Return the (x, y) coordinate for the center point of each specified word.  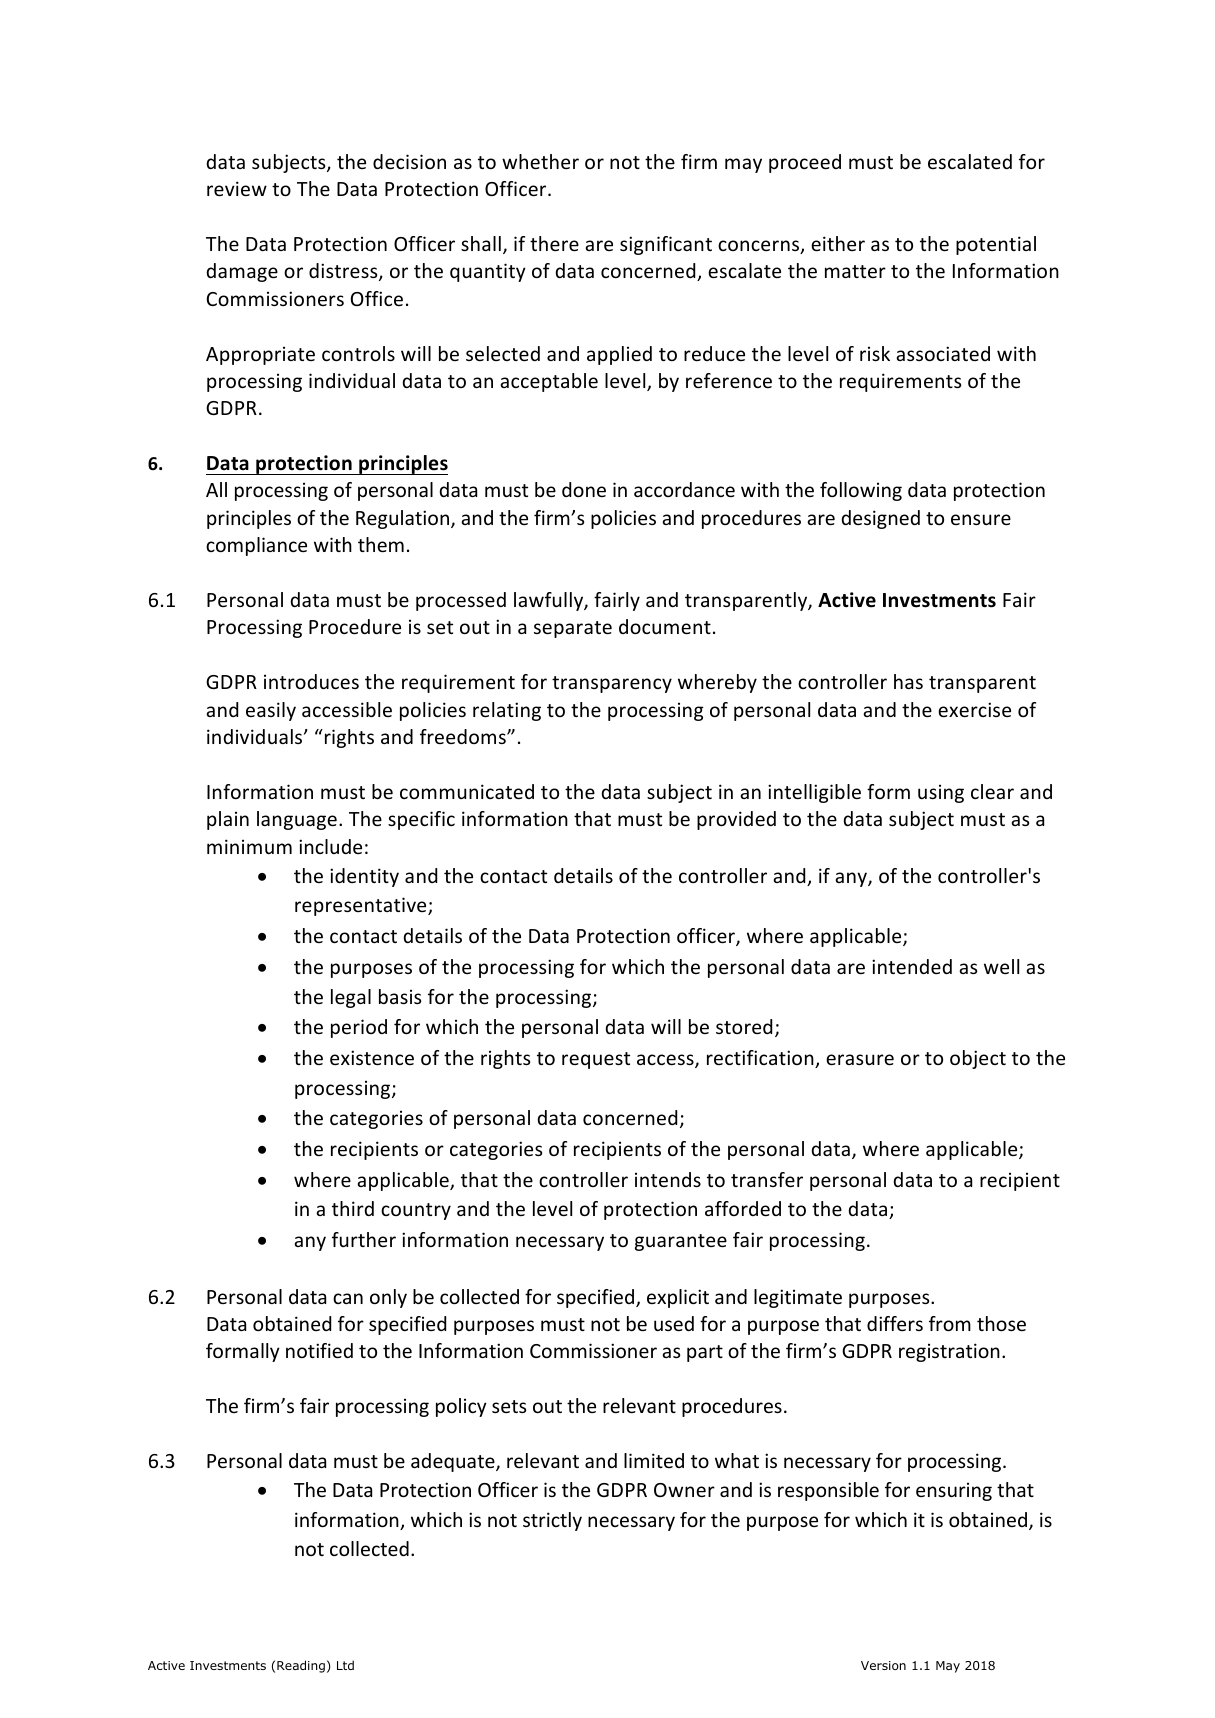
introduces (311, 681)
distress (344, 272)
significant (666, 245)
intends (668, 1179)
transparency (612, 684)
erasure (860, 1059)
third (353, 1208)
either (838, 243)
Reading (301, 1666)
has (908, 681)
